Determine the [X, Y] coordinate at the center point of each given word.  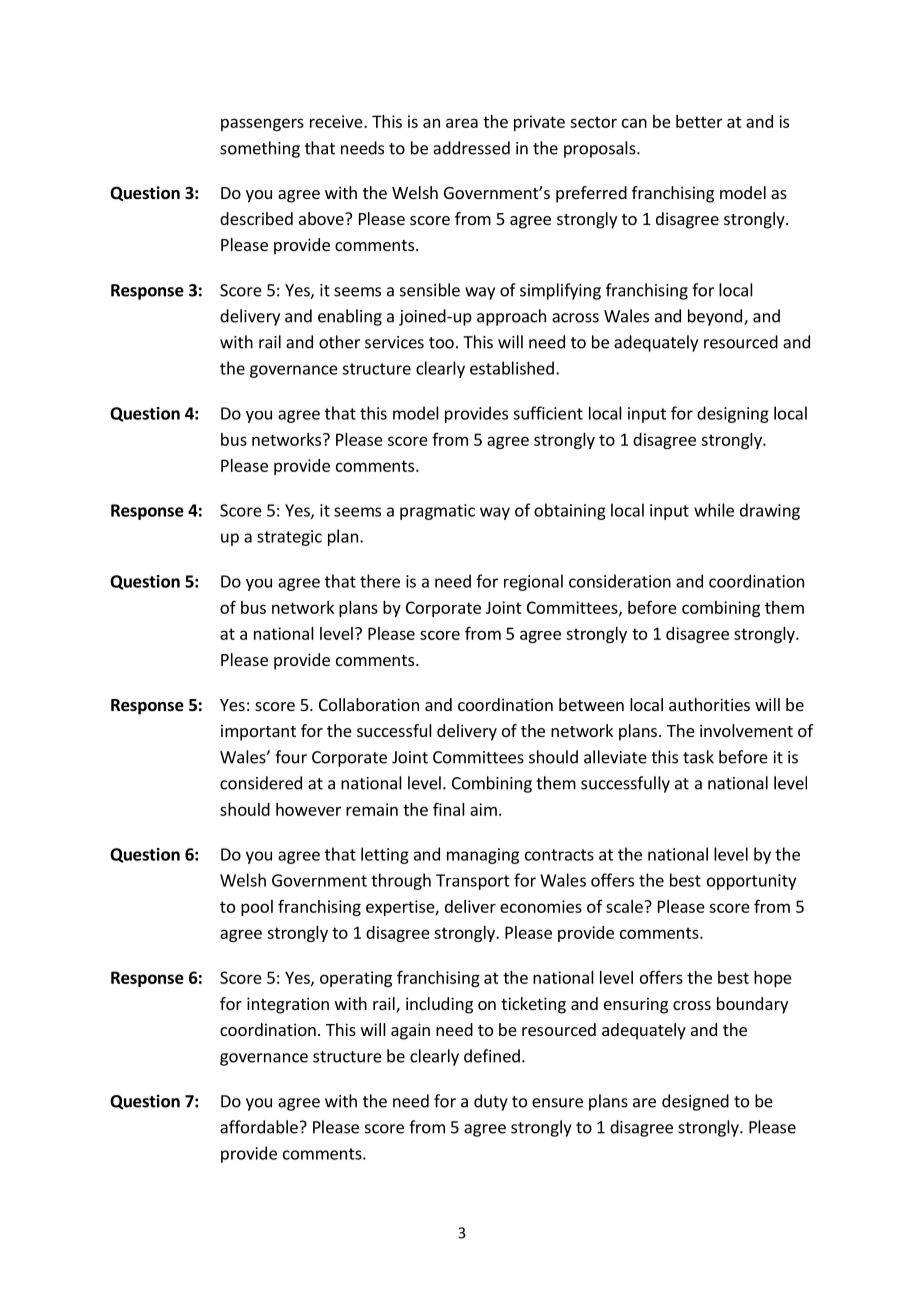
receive [337, 121]
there [380, 581]
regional [533, 582]
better [699, 121]
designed [695, 1102]
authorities [709, 704]
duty [491, 1102]
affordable [259, 1127]
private [539, 123]
